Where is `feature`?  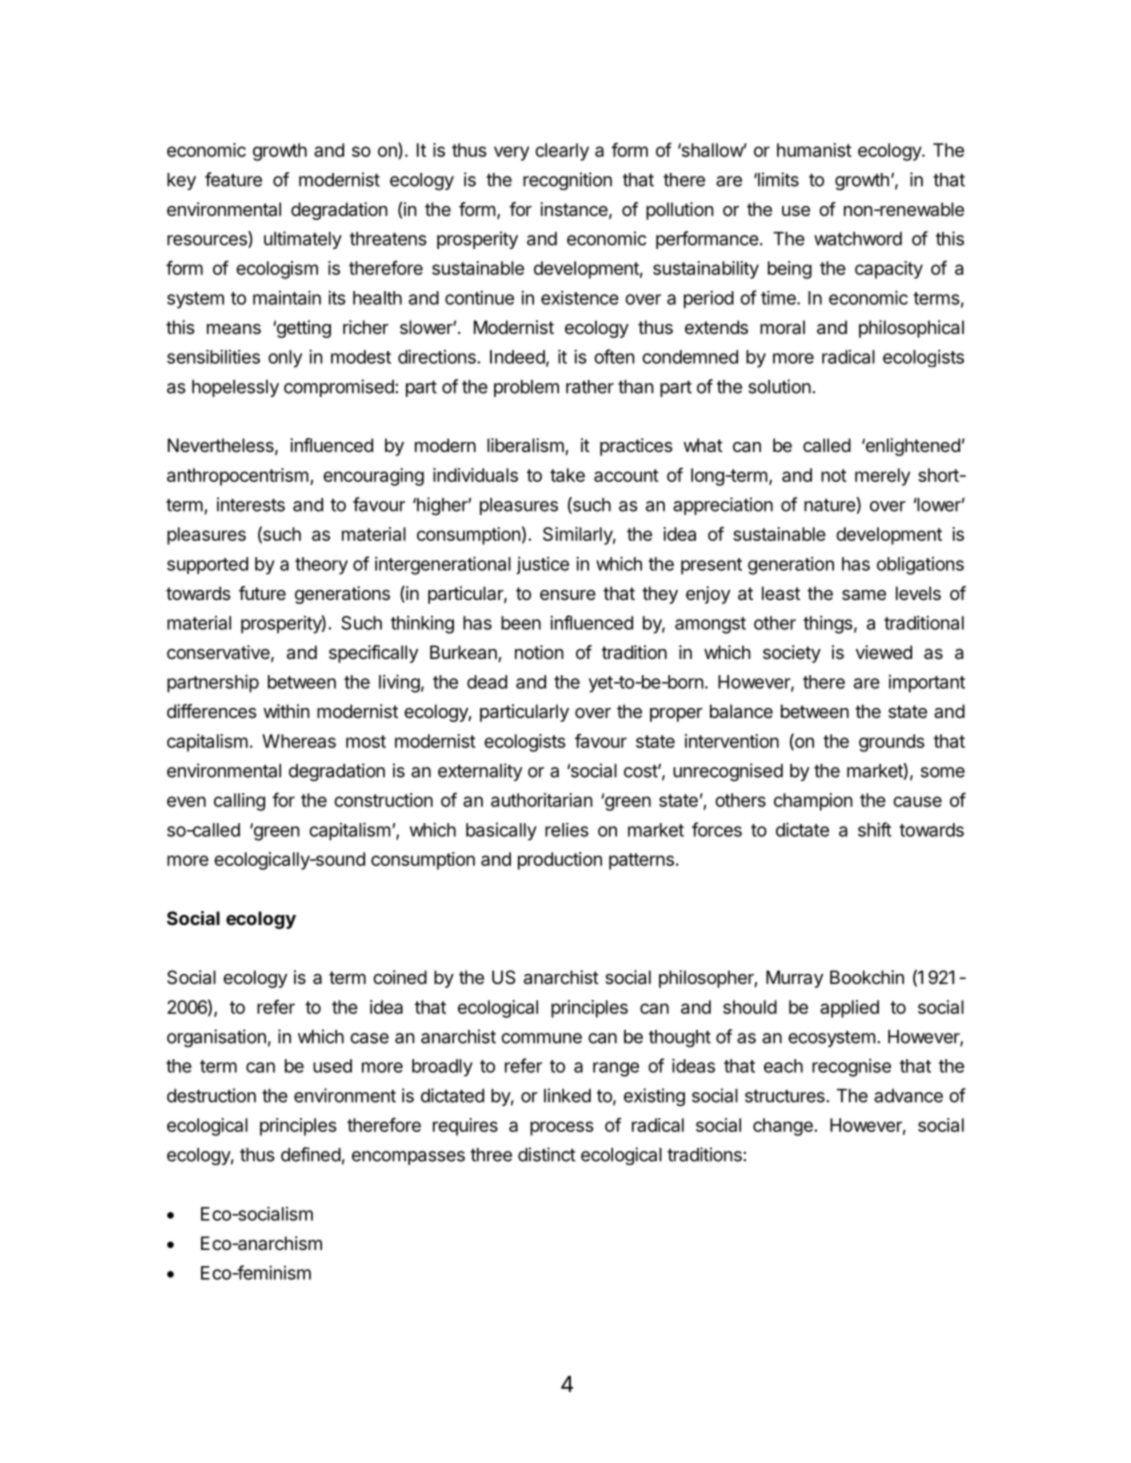
feature is located at coordinates (233, 179).
